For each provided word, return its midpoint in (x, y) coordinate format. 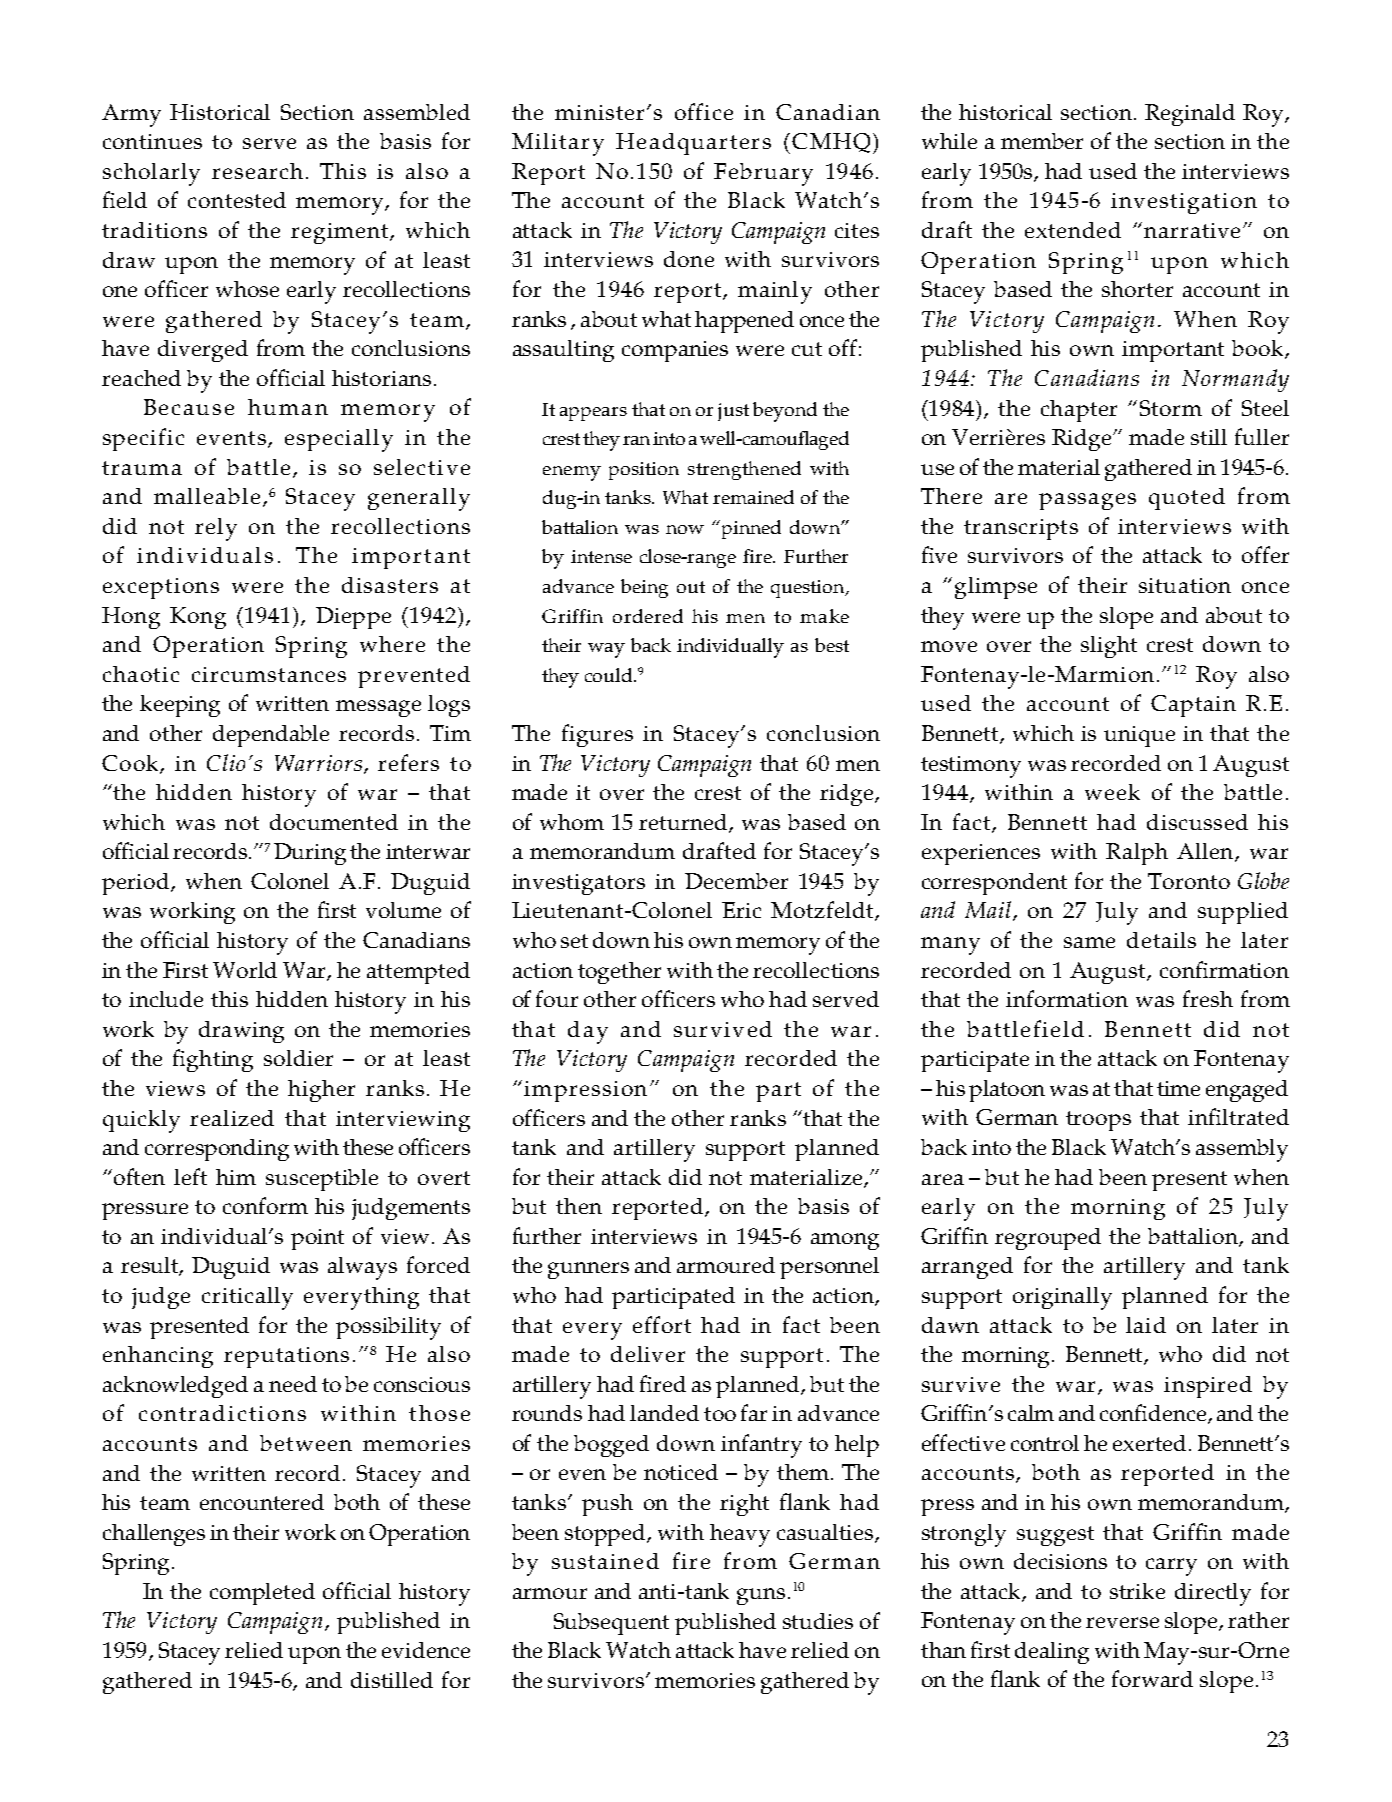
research (257, 171)
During (310, 854)
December (736, 881)
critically (247, 1298)
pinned (751, 529)
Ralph (1137, 854)
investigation (1184, 203)
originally (1062, 1298)
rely (216, 529)
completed (262, 1594)
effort (662, 1324)
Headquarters (693, 144)
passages (1087, 501)
